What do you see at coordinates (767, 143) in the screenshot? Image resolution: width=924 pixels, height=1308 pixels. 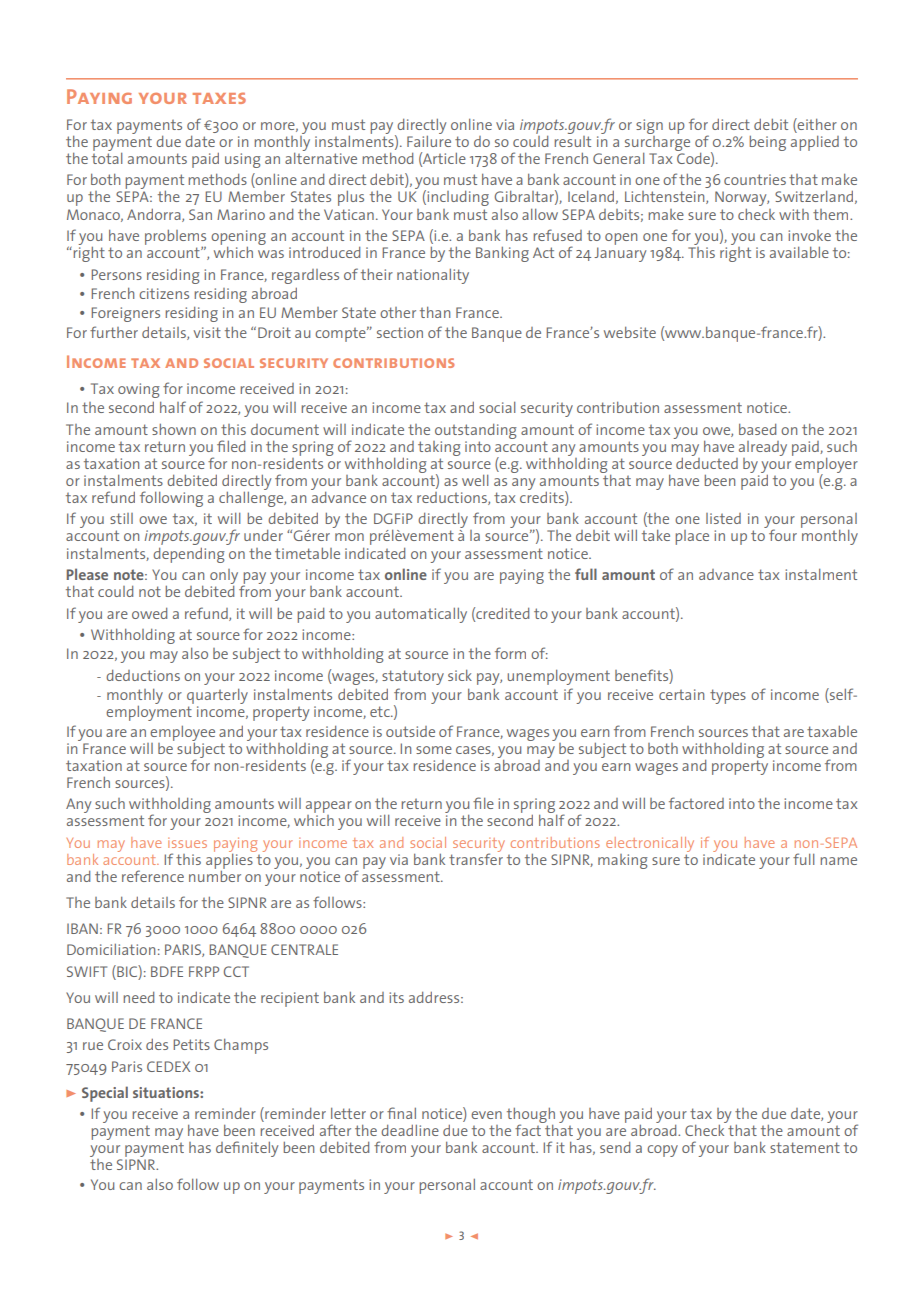 I see `being` at bounding box center [767, 143].
